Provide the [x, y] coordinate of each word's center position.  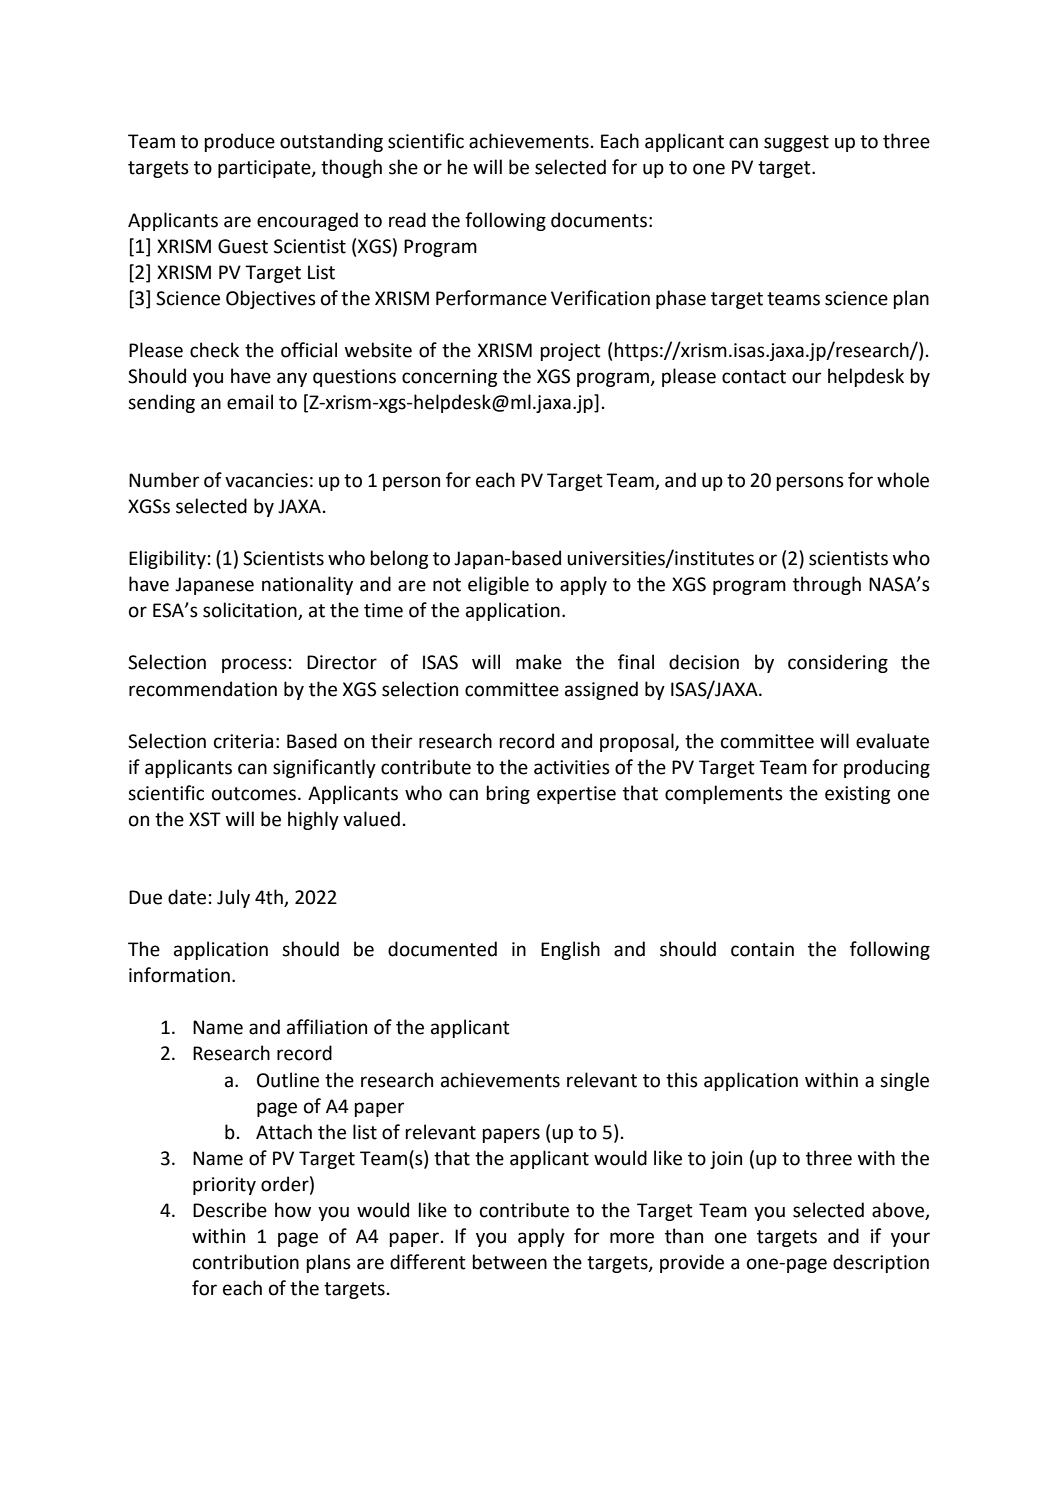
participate [265, 169]
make [539, 662]
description [881, 1263]
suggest [796, 143]
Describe [230, 1210]
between [509, 1262]
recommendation [203, 689]
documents [599, 220]
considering [838, 663]
